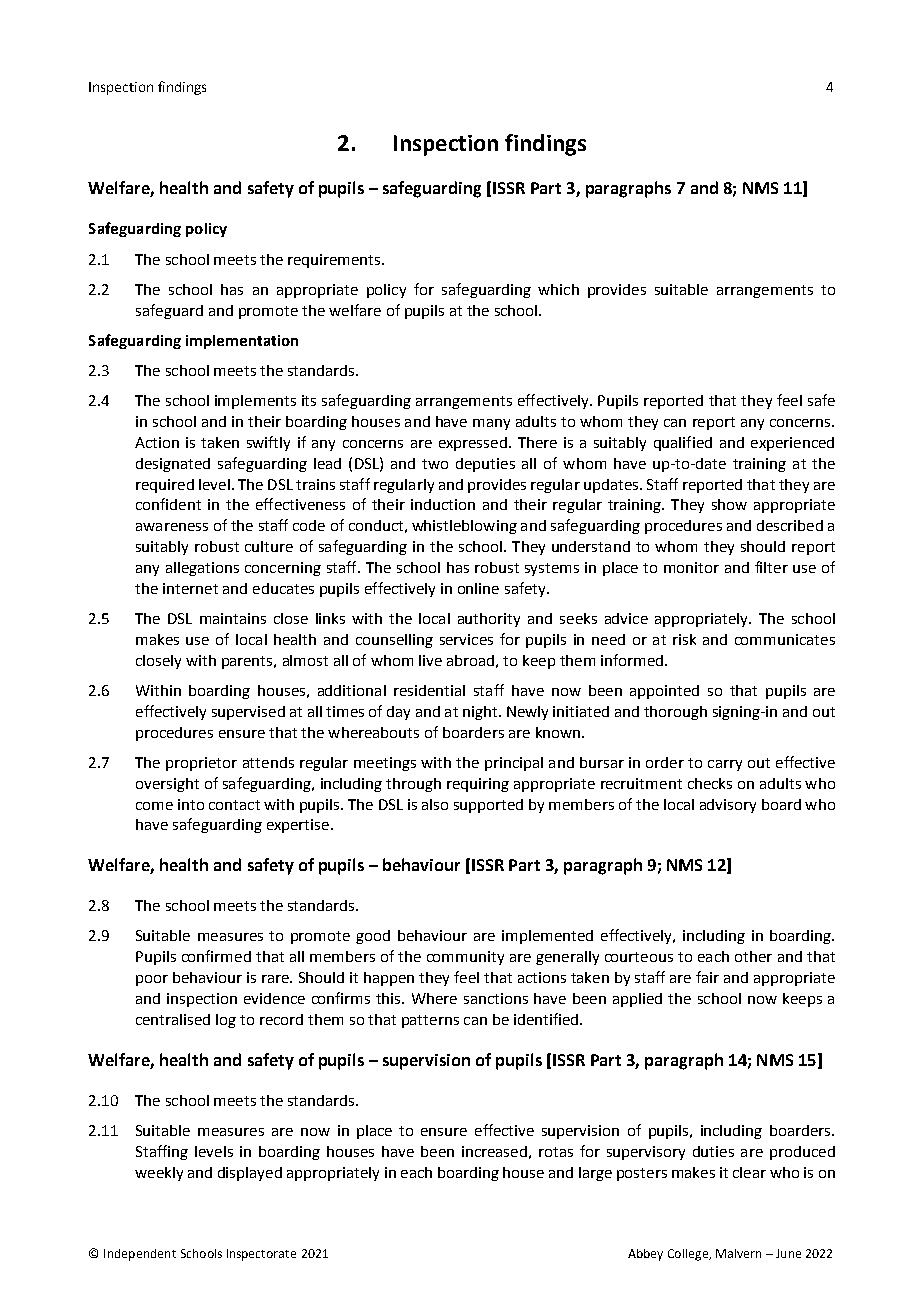 This screenshot has width=924, height=1308. I want to click on displayed, so click(250, 1174).
